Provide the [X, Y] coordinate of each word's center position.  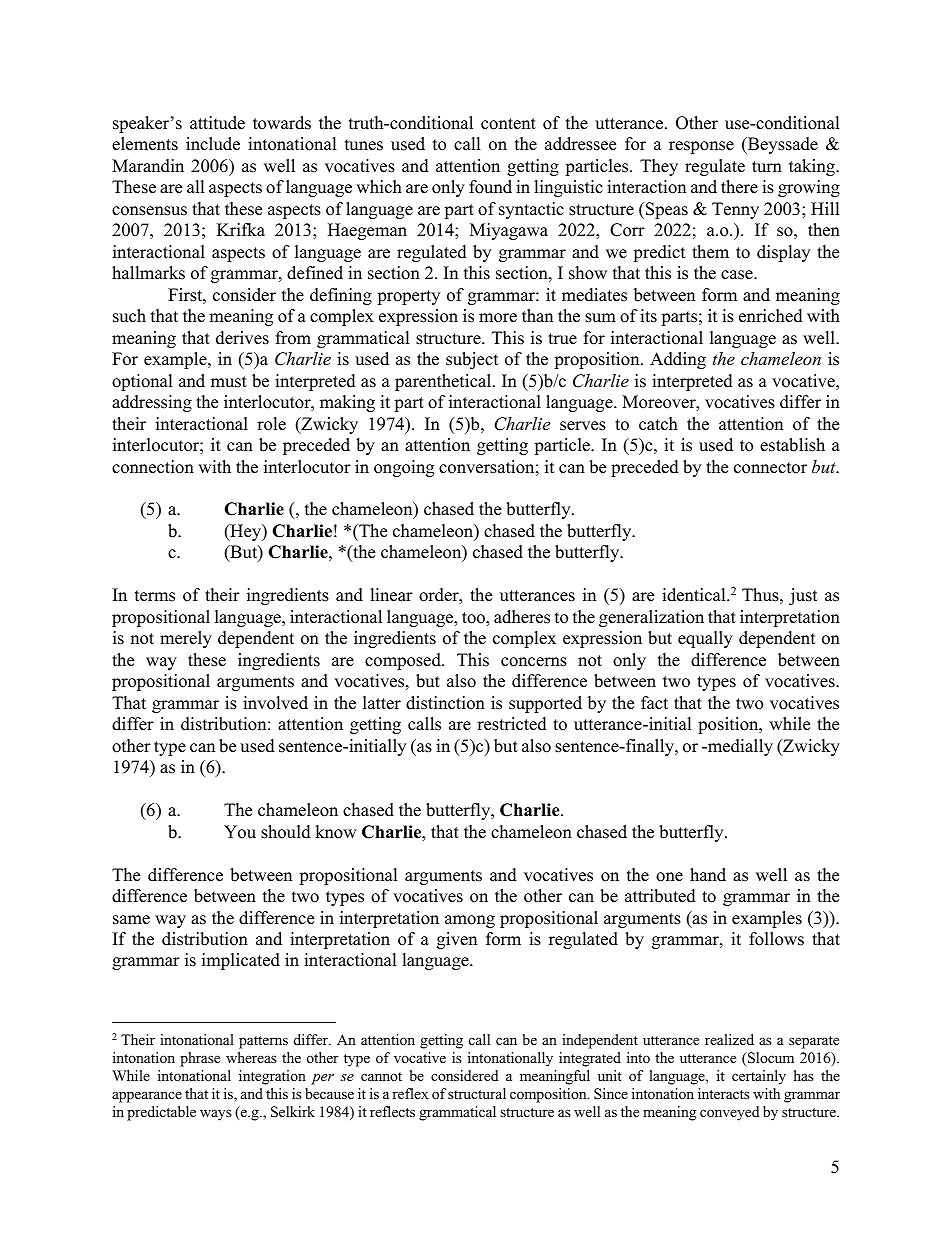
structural [477, 1093]
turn [767, 167]
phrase [200, 1059]
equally [705, 639]
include [213, 144]
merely [186, 639]
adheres [522, 617]
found [490, 187]
